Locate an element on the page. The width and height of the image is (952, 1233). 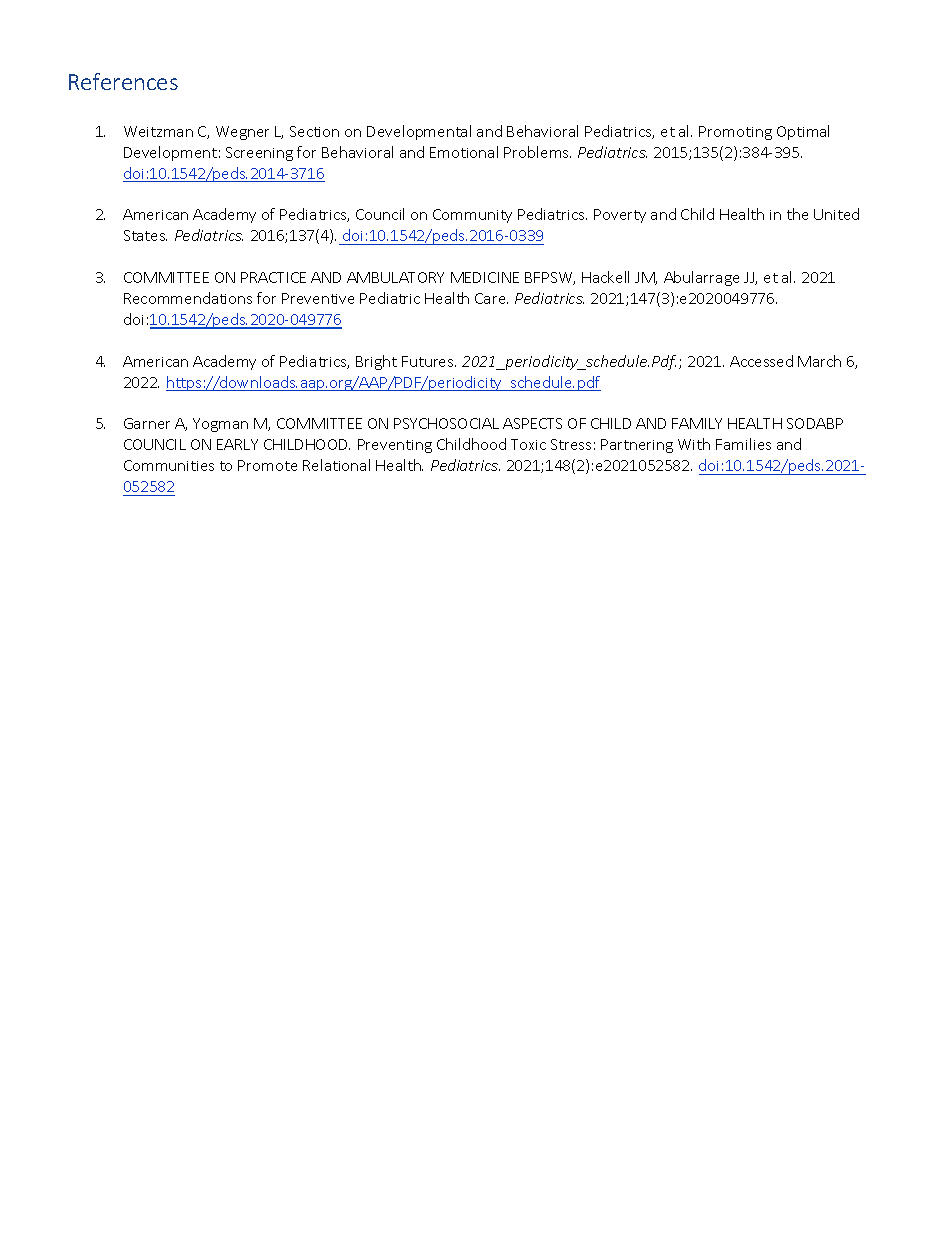
Screening is located at coordinates (259, 154).
